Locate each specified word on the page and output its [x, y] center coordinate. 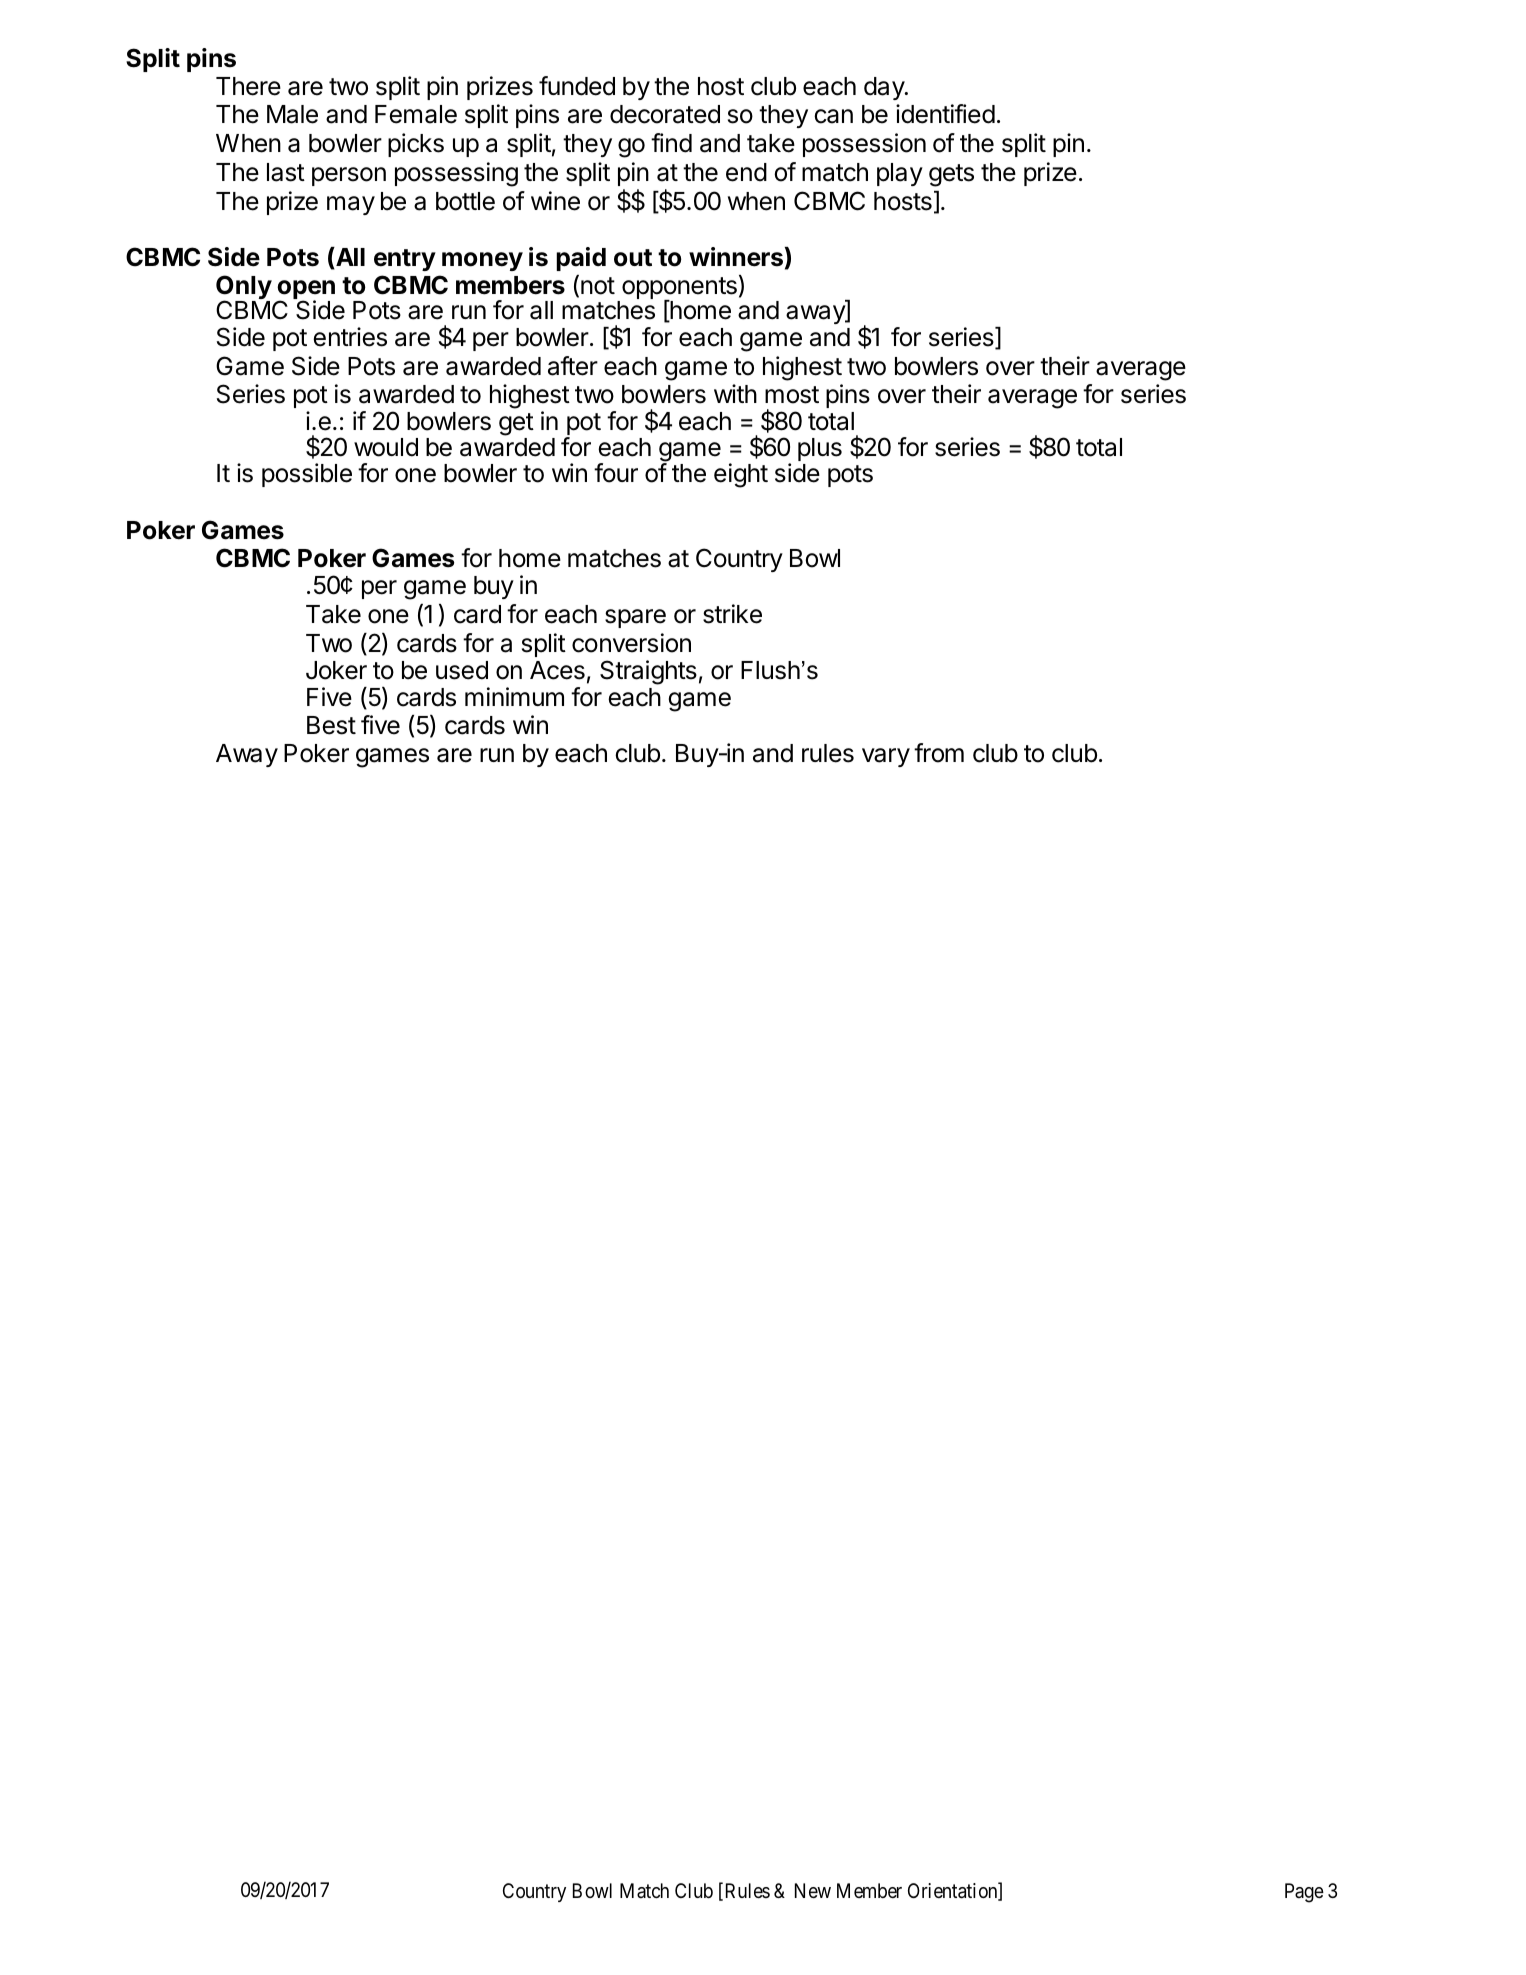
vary [886, 757]
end [746, 172]
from [939, 753]
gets [951, 175]
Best [331, 725]
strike [732, 614]
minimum [514, 696]
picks [416, 145]
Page [1304, 1893]
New [813, 1891]
